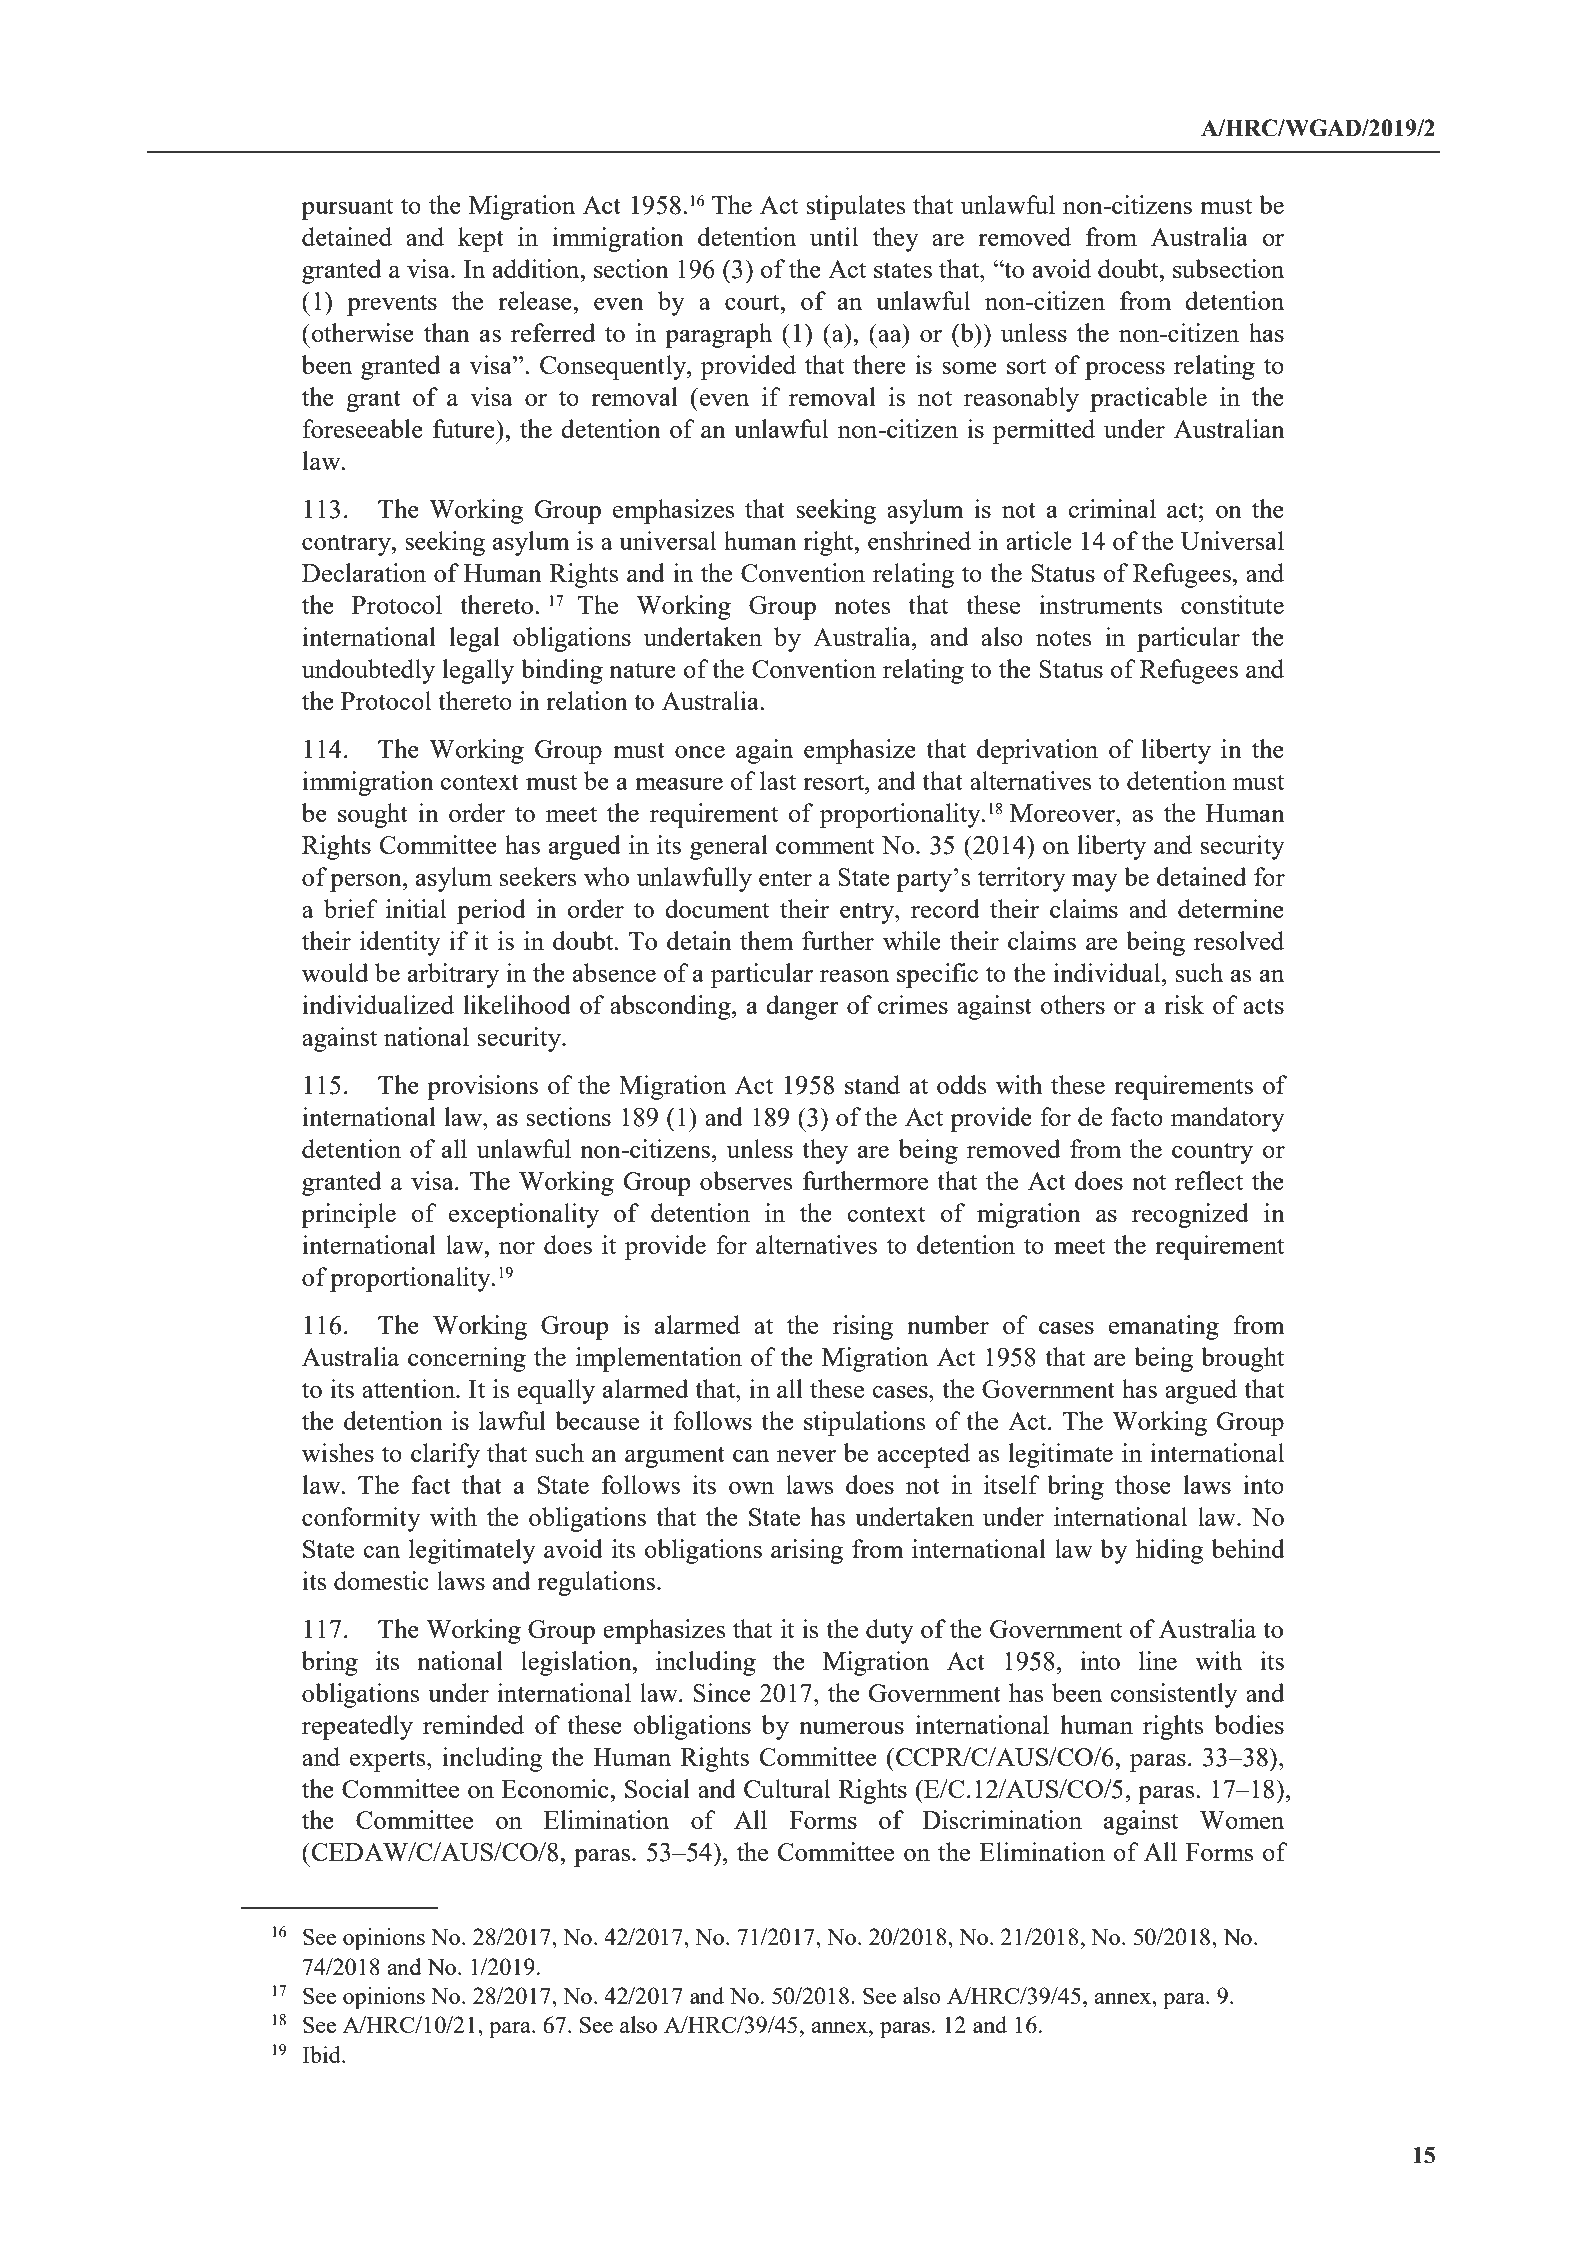 Image resolution: width=1587 pixels, height=2244 pixels. I want to click on kept, so click(481, 239).
